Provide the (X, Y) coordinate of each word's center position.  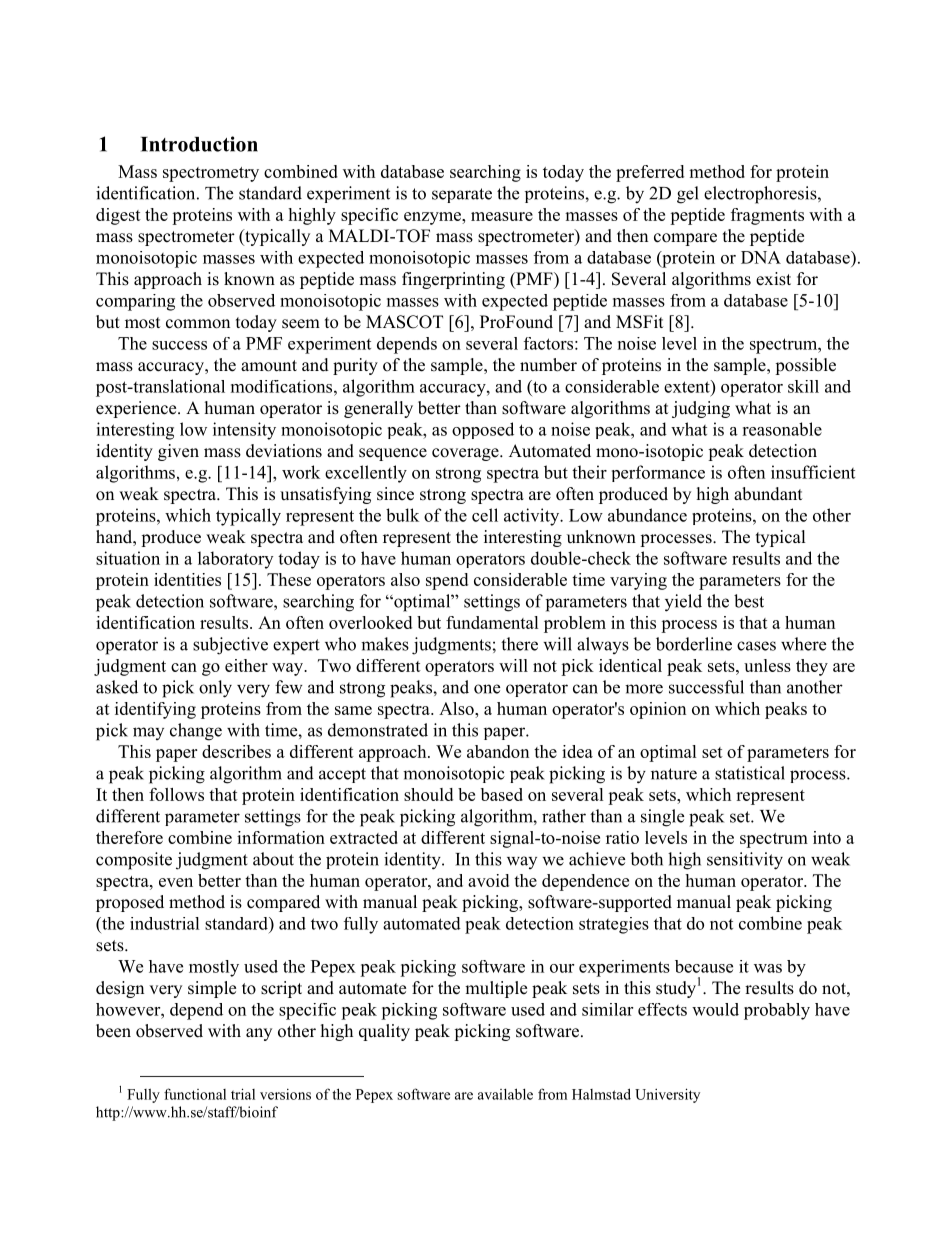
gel (688, 195)
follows (176, 794)
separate (462, 195)
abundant (768, 494)
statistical (750, 773)
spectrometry (211, 174)
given (178, 452)
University (667, 1095)
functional (195, 1094)
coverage (466, 454)
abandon (498, 751)
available (505, 1094)
